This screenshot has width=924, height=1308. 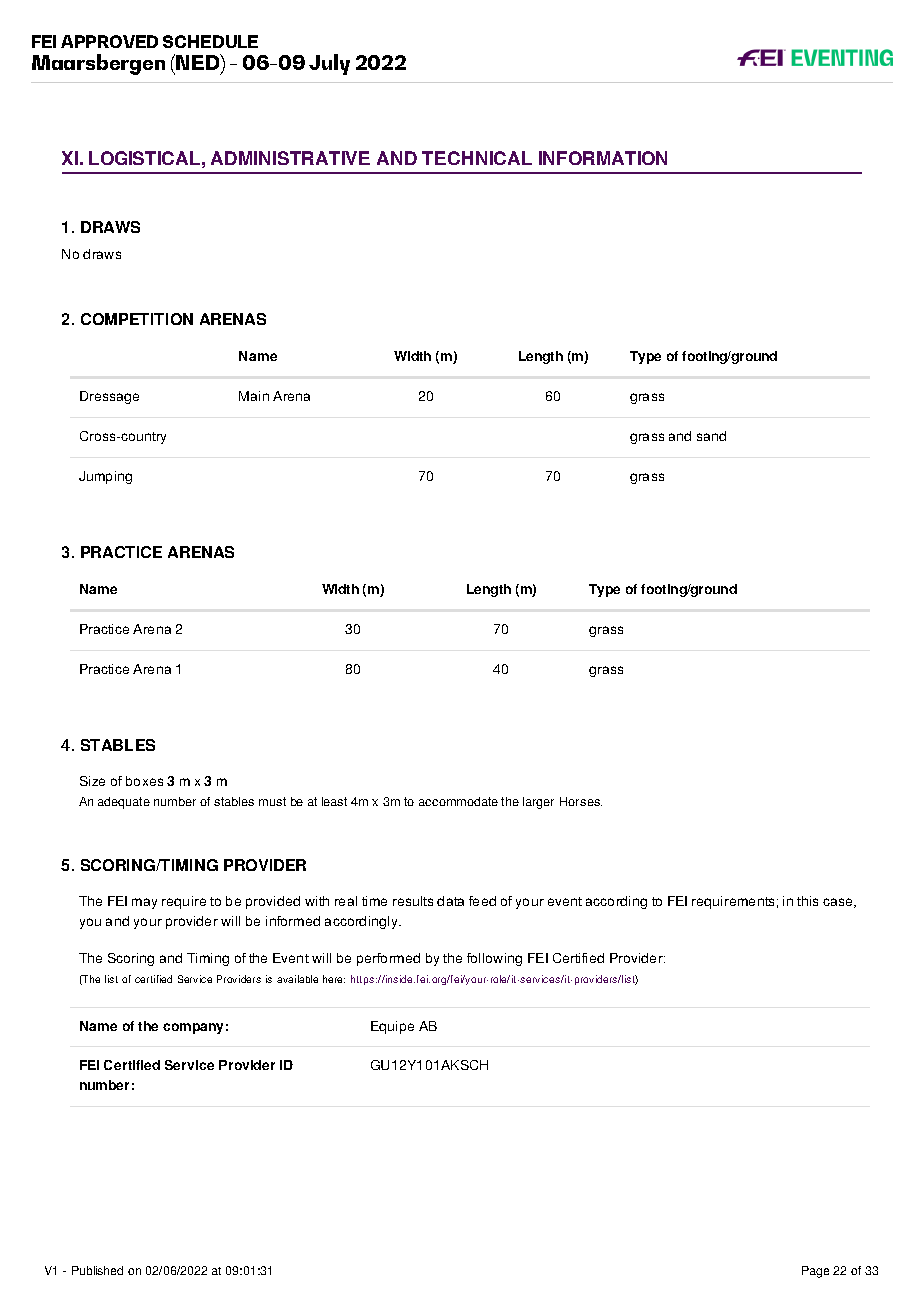 What do you see at coordinates (603, 158) in the screenshot?
I see `INFORMATION` at bounding box center [603, 158].
